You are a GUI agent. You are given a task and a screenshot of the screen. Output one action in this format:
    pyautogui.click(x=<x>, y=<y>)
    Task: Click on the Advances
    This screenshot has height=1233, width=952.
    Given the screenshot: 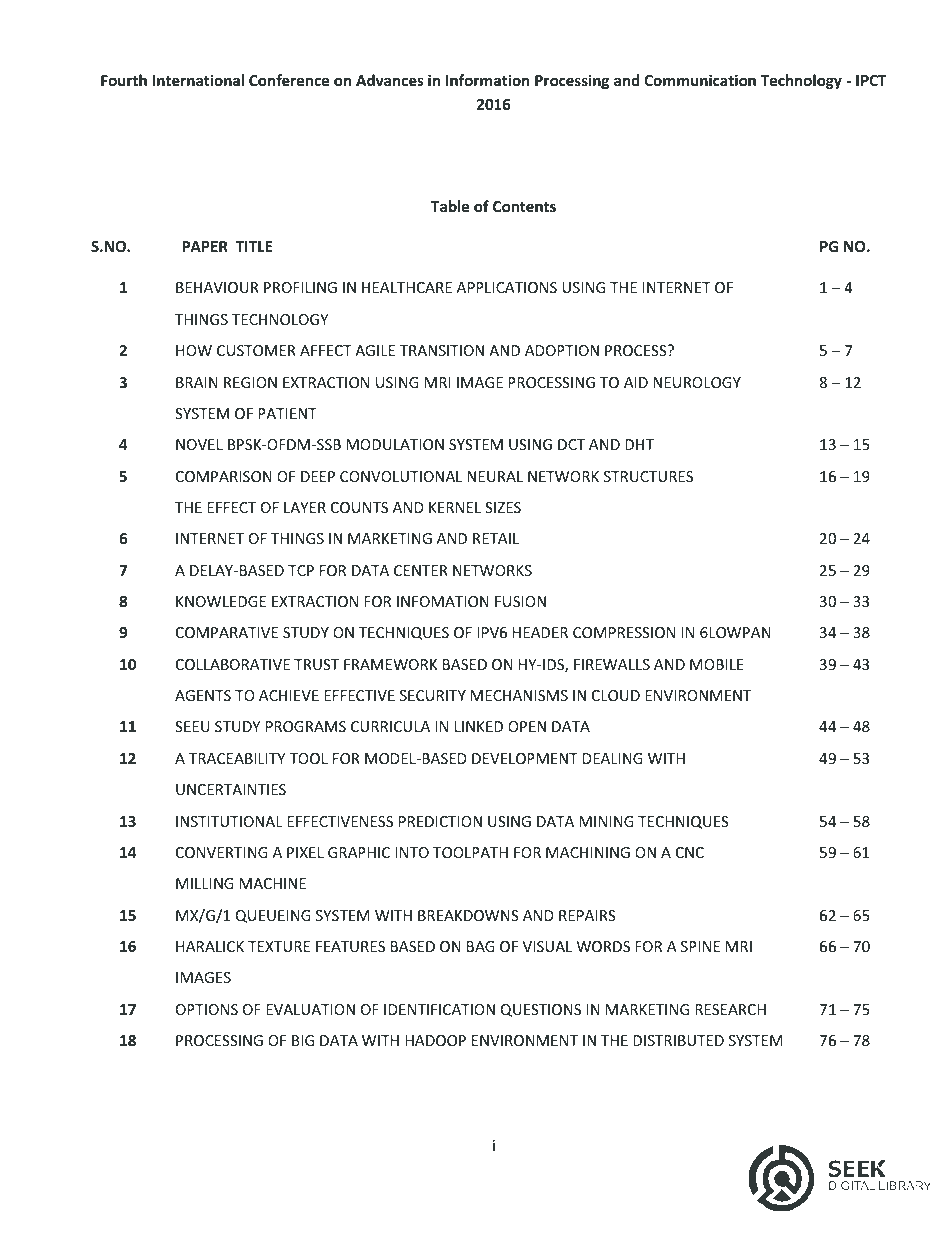 What is the action you would take?
    pyautogui.click(x=390, y=80)
